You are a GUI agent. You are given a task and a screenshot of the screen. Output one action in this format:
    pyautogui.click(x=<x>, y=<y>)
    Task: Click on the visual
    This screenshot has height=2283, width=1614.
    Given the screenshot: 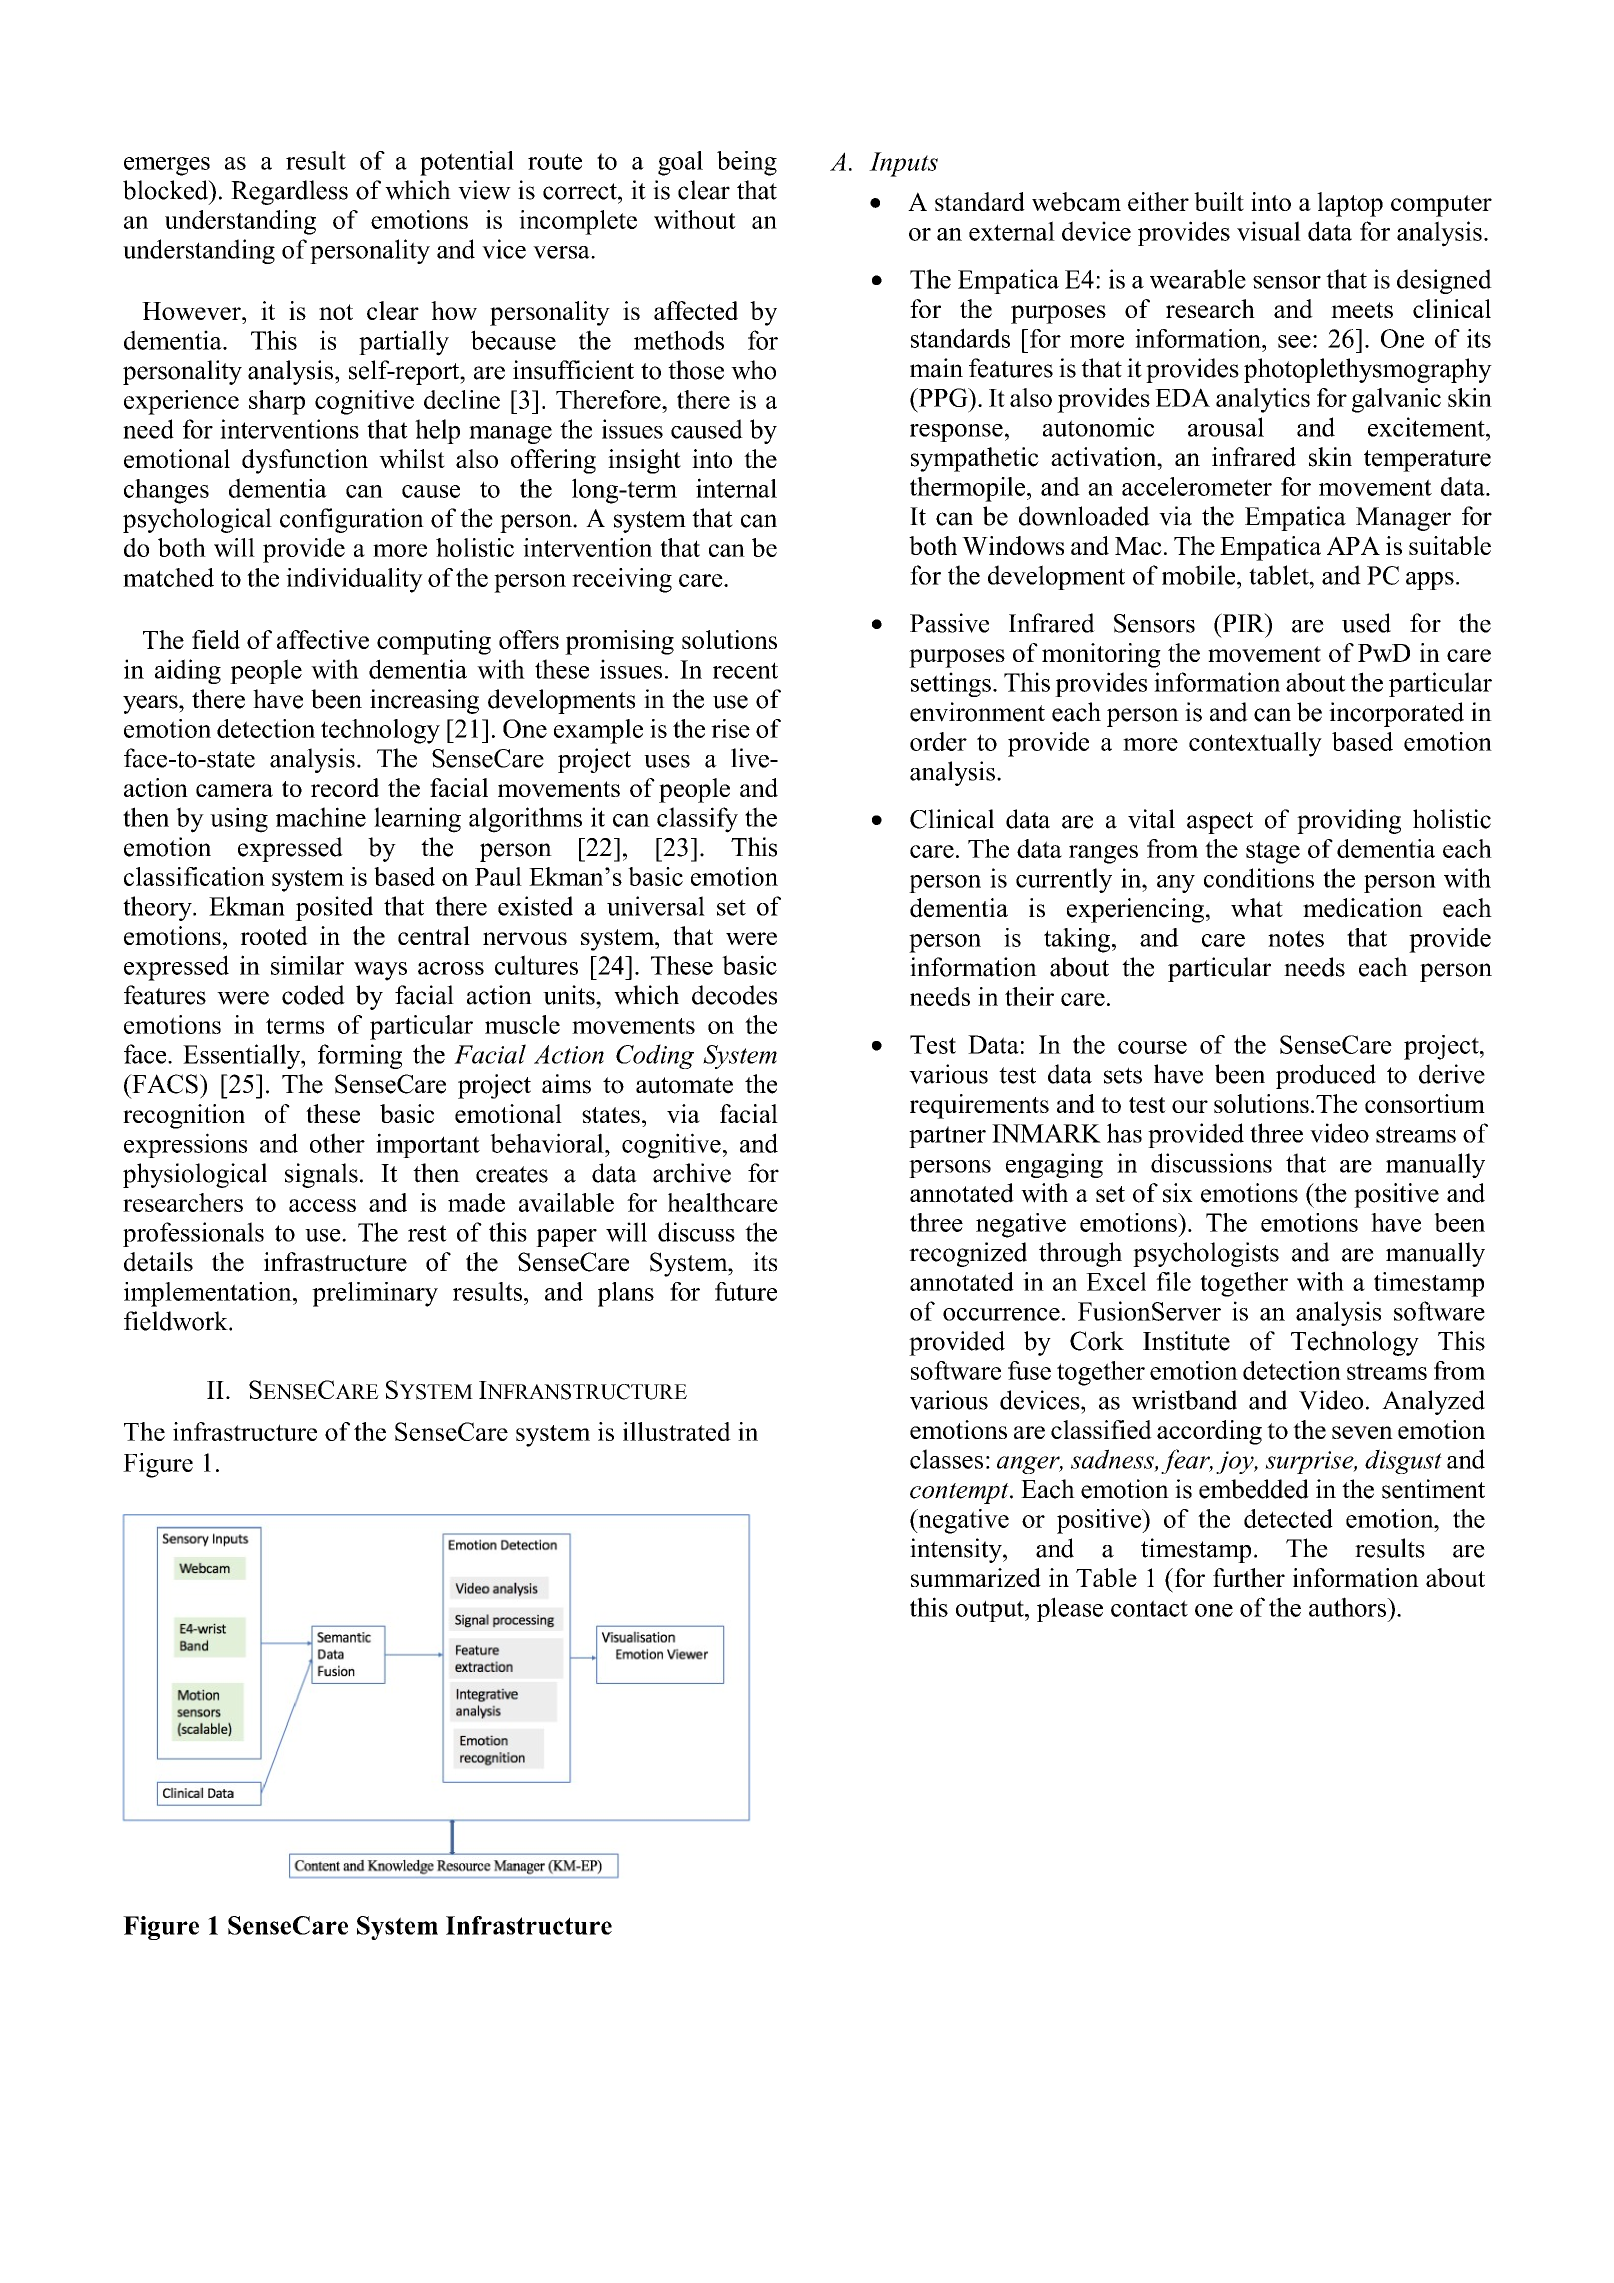 What is the action you would take?
    pyautogui.click(x=1269, y=231)
